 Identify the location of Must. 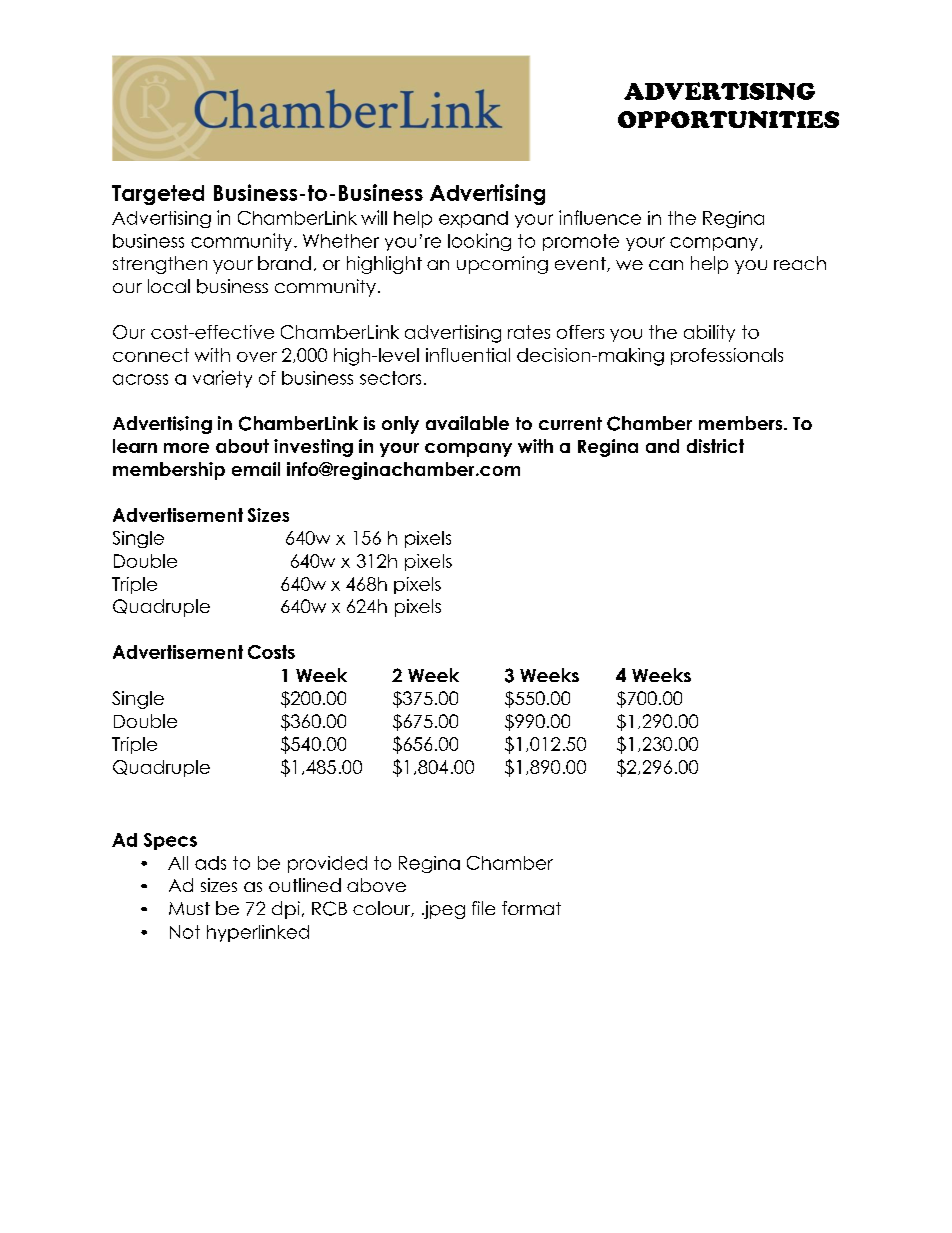
(189, 908).
